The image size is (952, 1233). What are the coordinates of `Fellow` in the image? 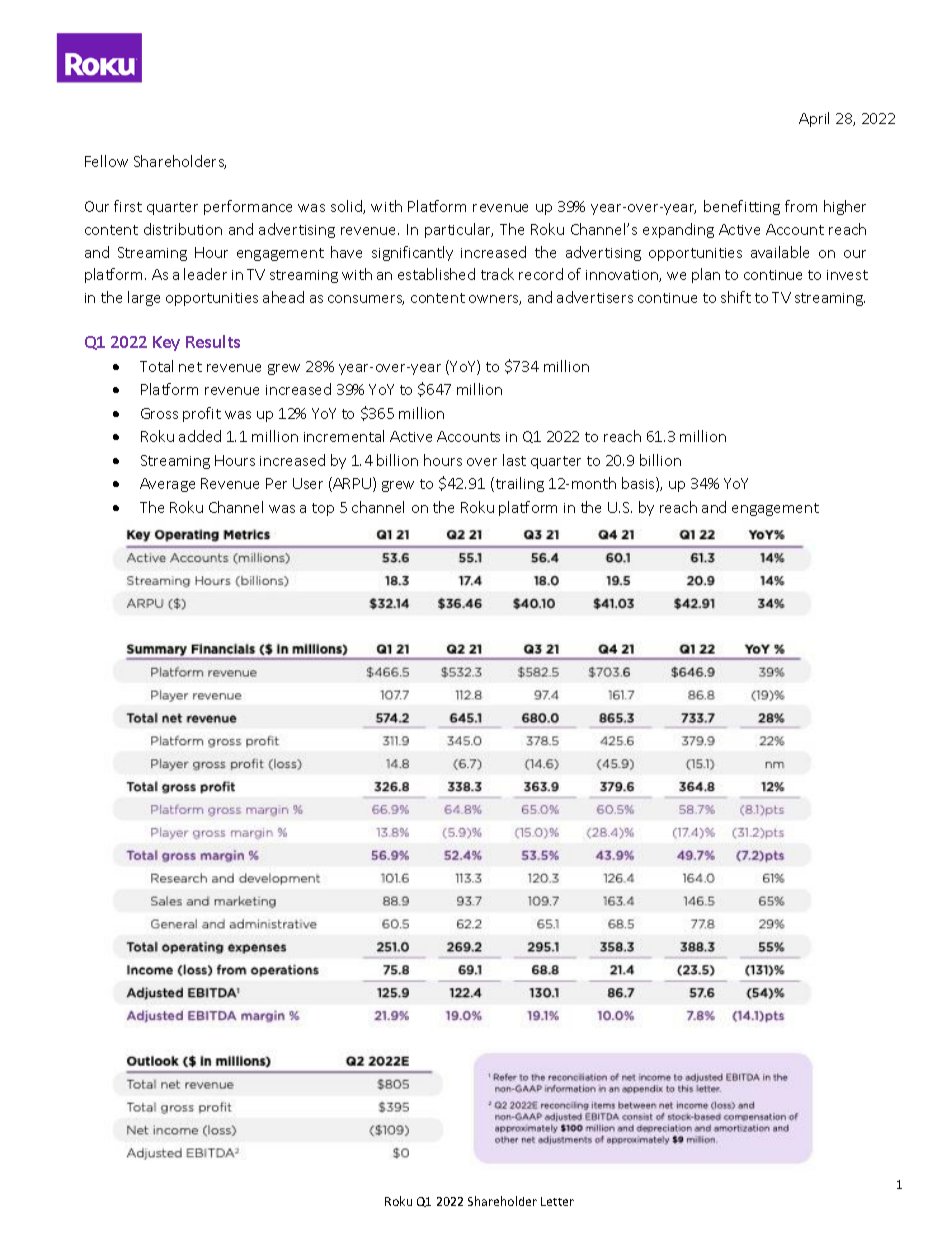 It's located at (106, 161).
